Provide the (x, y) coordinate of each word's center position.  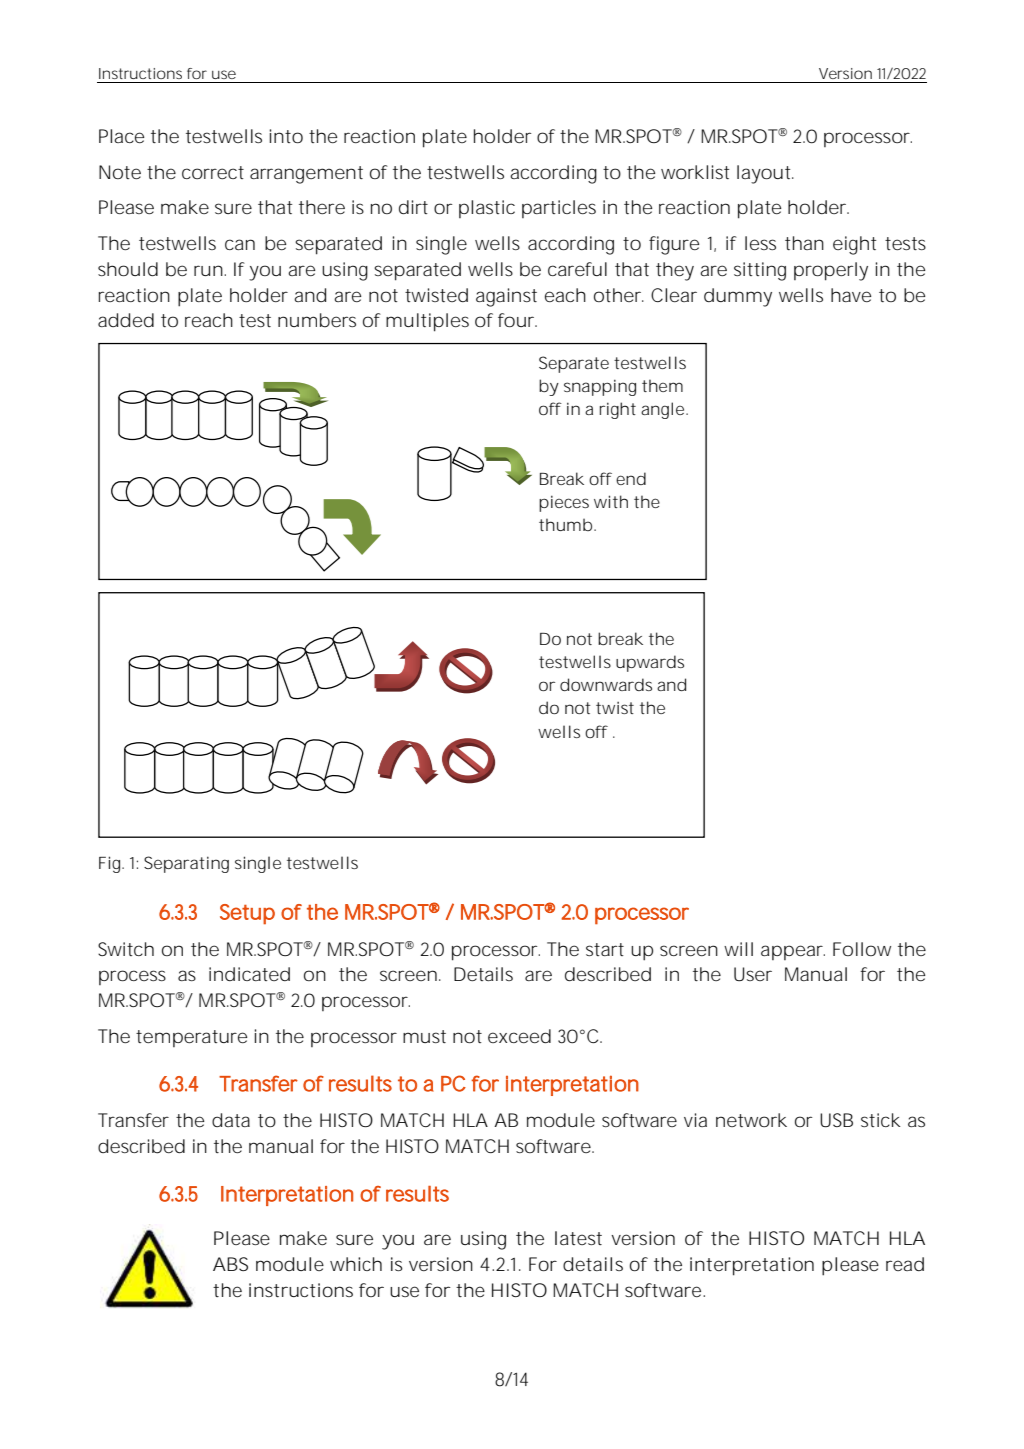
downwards (606, 684)
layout (765, 174)
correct (213, 172)
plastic (487, 209)
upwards (650, 663)
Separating (186, 864)
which (356, 1264)
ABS (230, 1264)
